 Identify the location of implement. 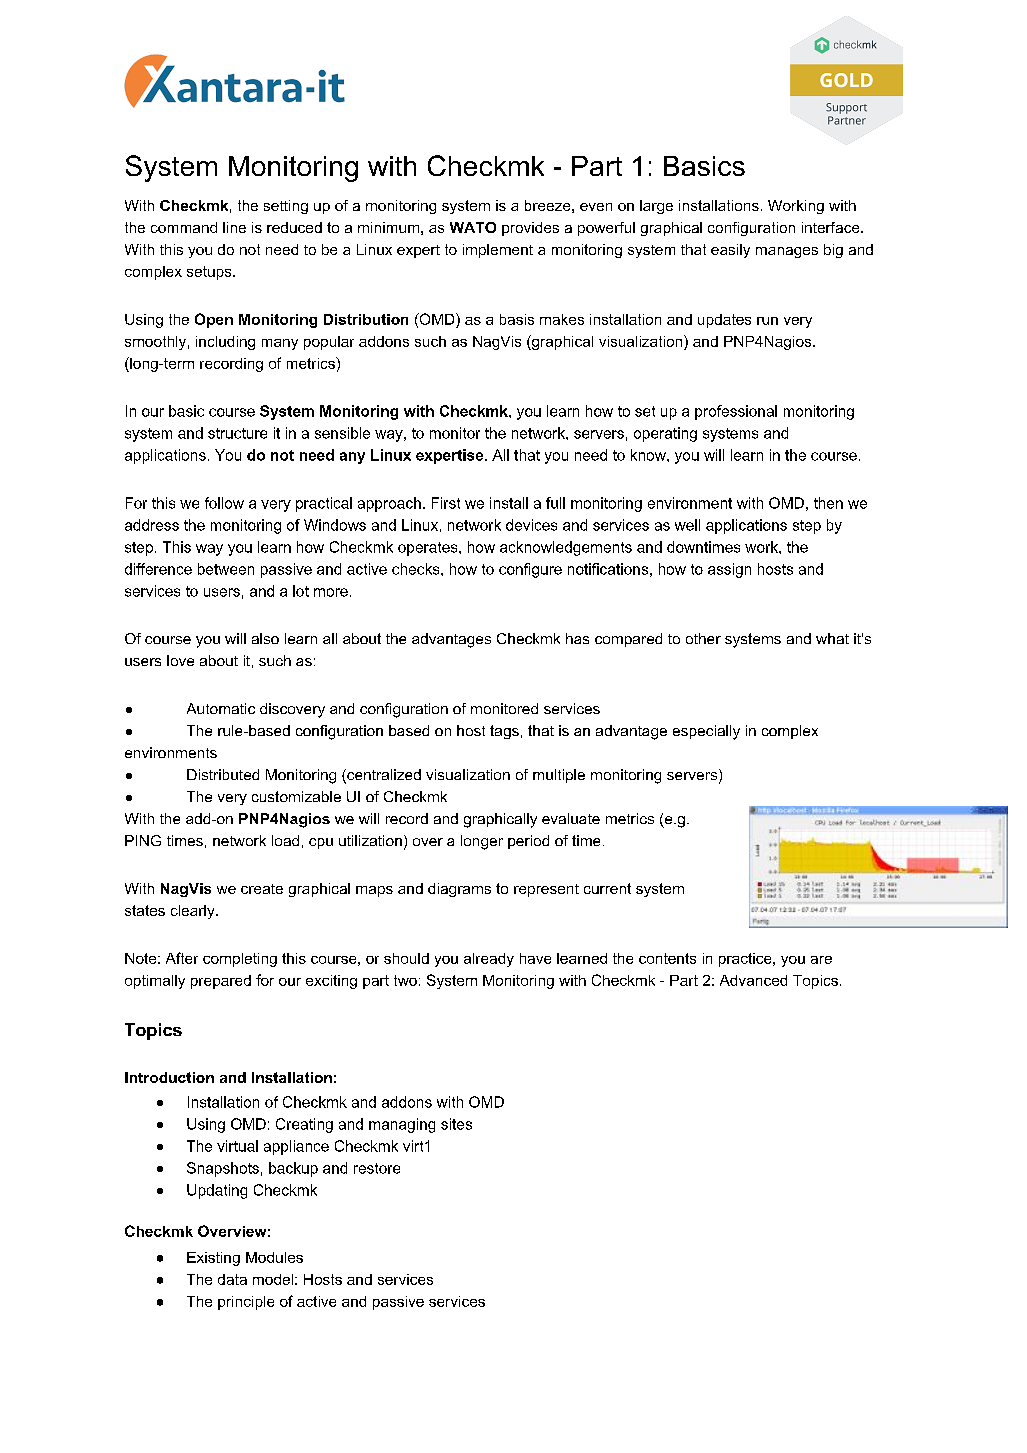
(498, 251).
